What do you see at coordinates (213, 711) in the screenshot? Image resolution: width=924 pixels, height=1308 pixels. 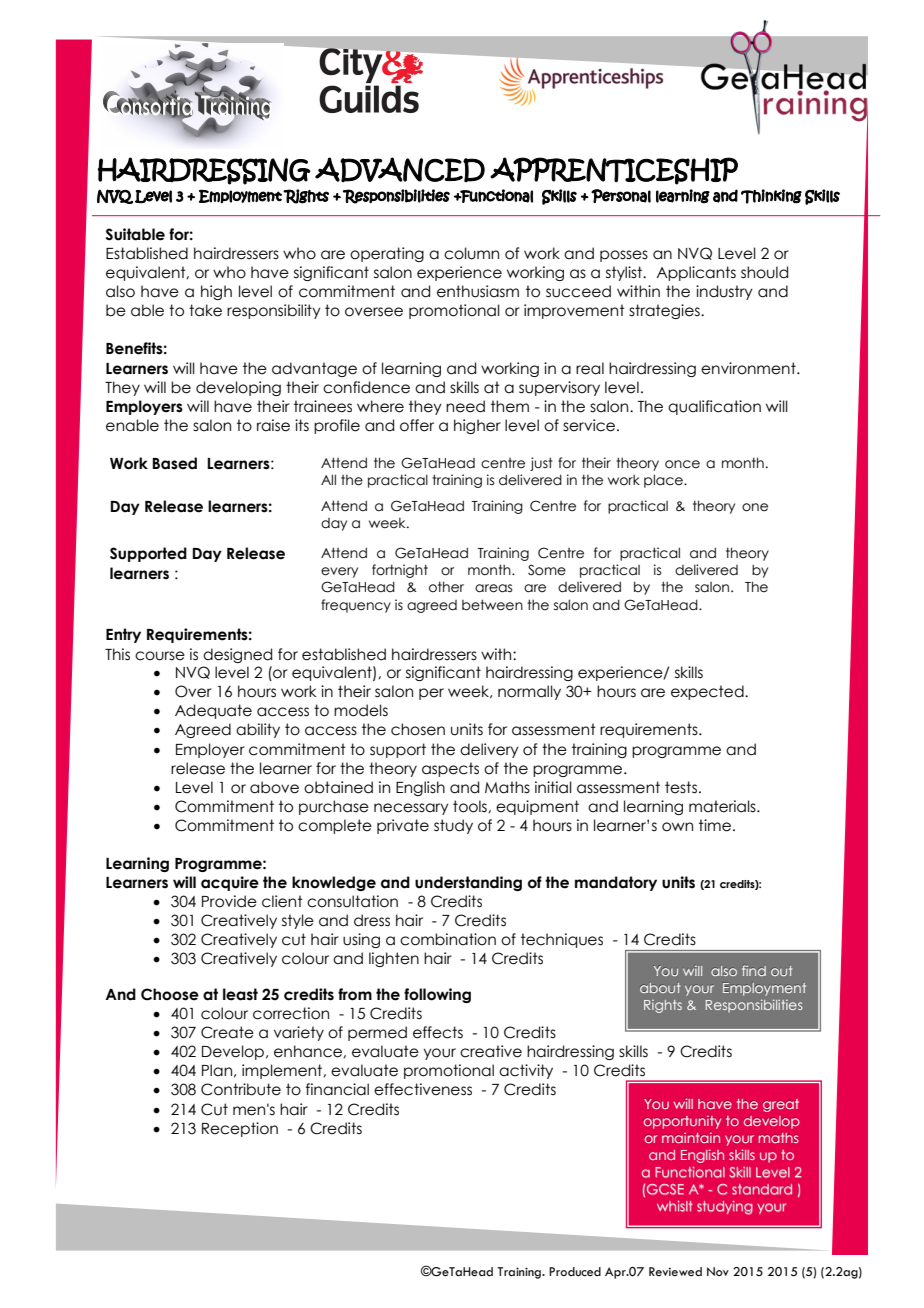 I see `Adequate` at bounding box center [213, 711].
